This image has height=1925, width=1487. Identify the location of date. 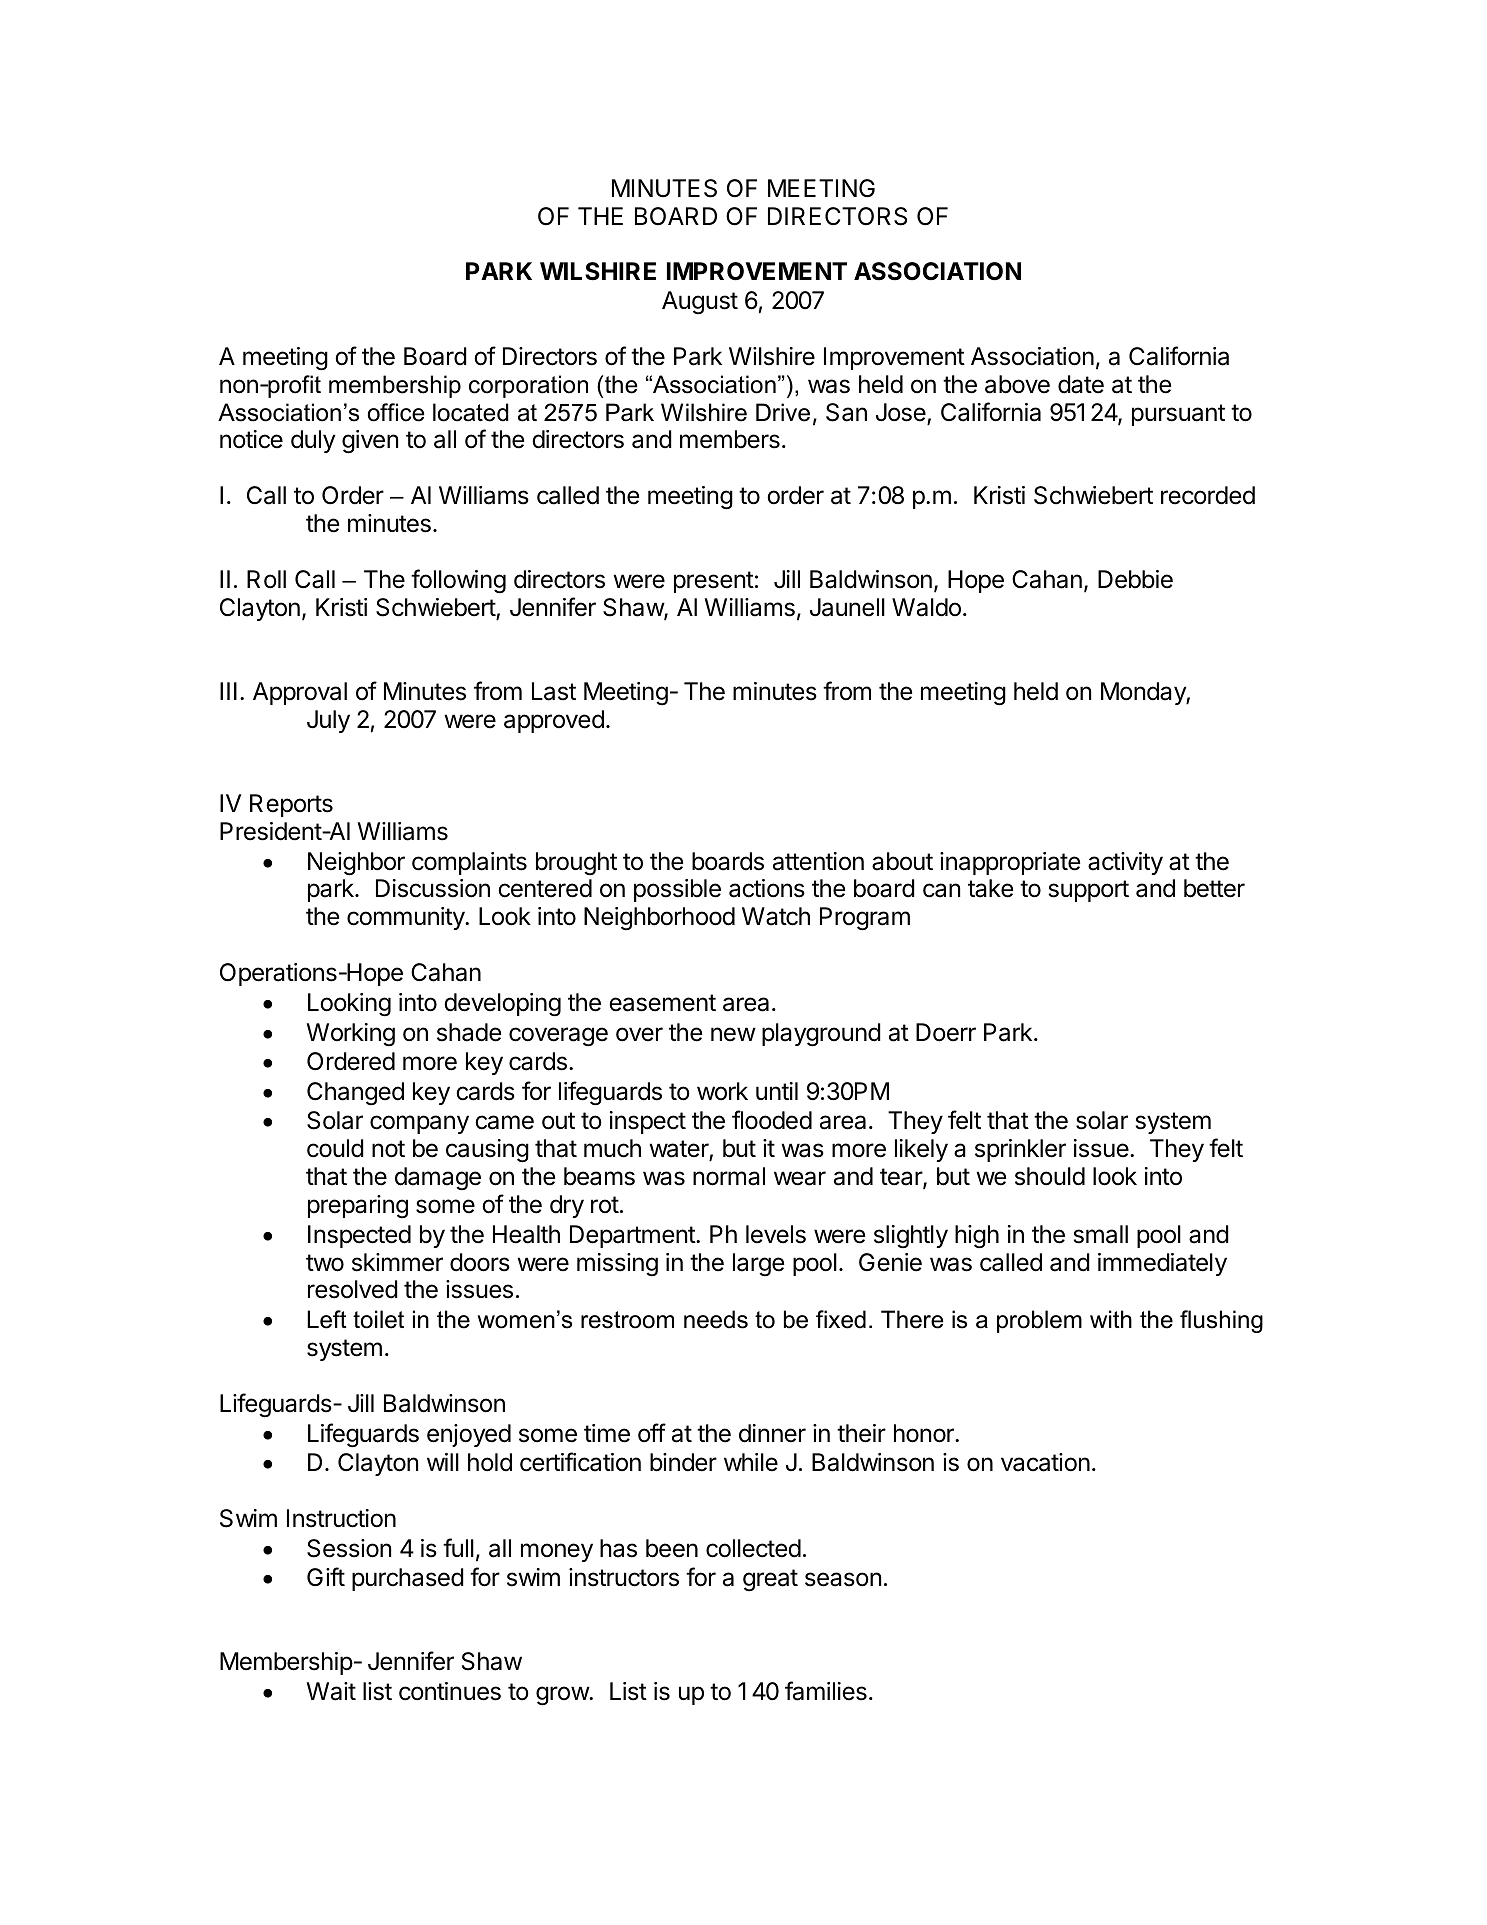
(1081, 384).
